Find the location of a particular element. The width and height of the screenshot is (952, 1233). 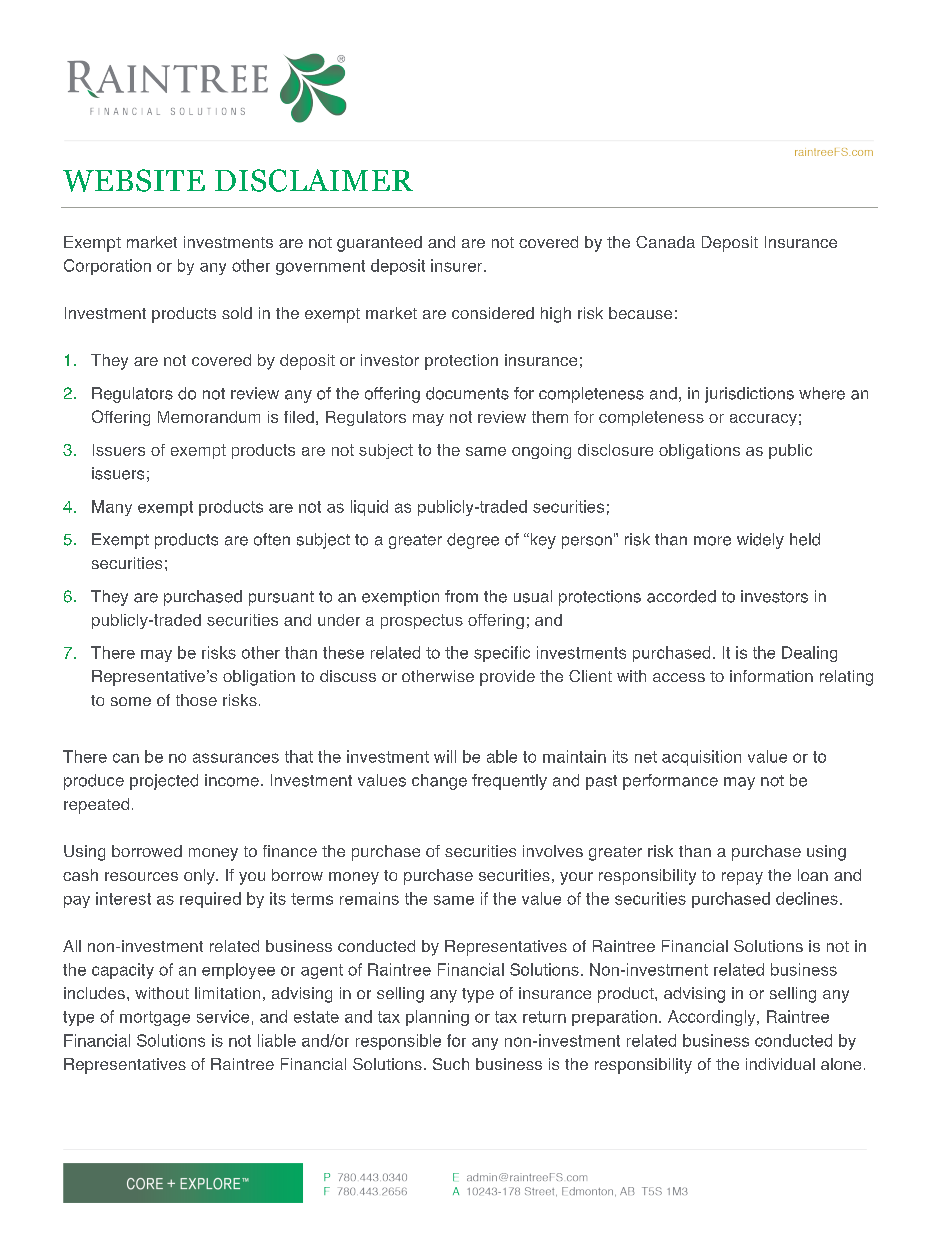

projected is located at coordinates (164, 782).
